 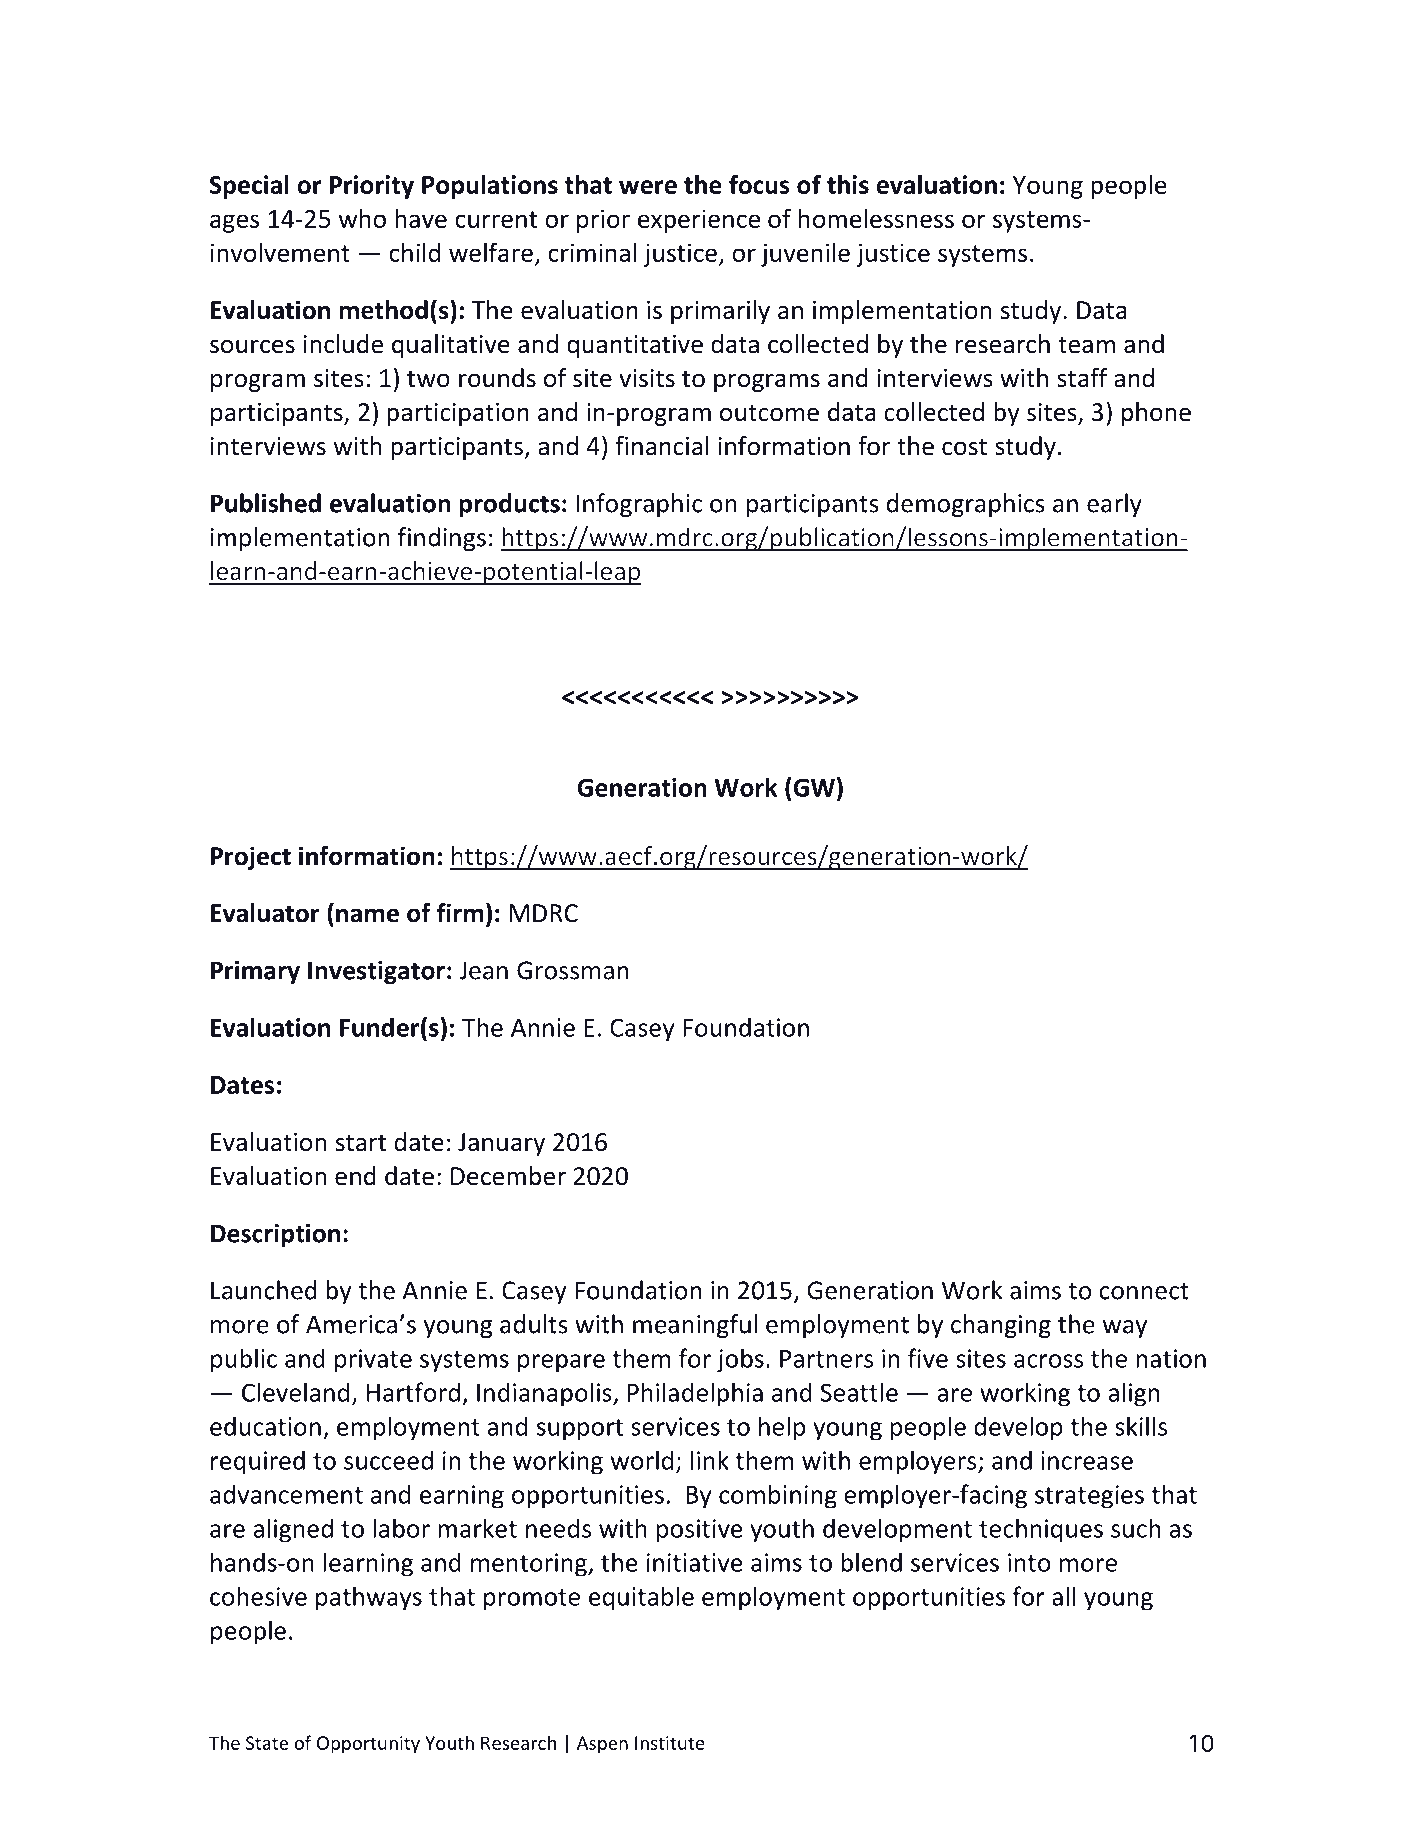 What do you see at coordinates (501, 1144) in the page?
I see `January` at bounding box center [501, 1144].
